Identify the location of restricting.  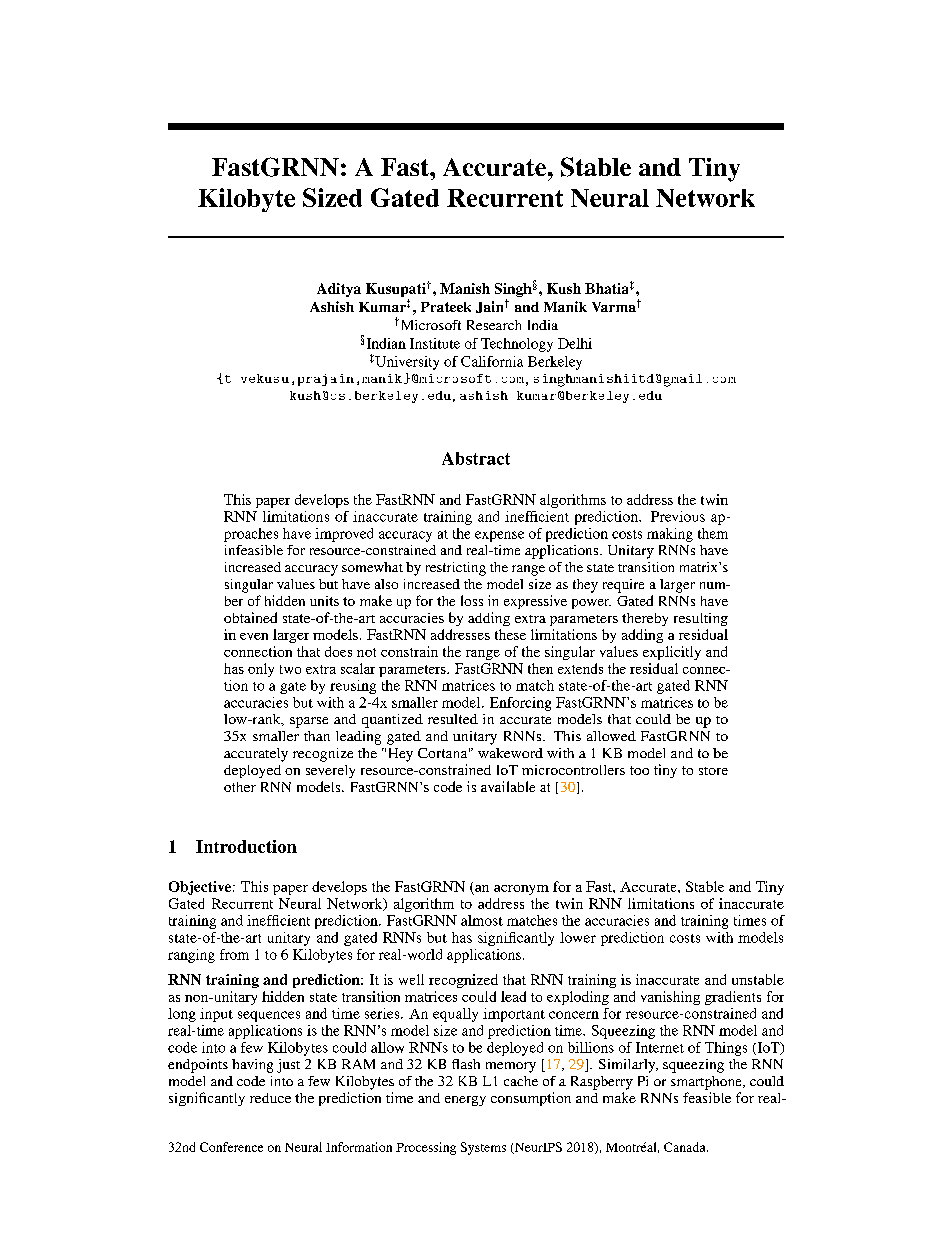
(456, 569).
